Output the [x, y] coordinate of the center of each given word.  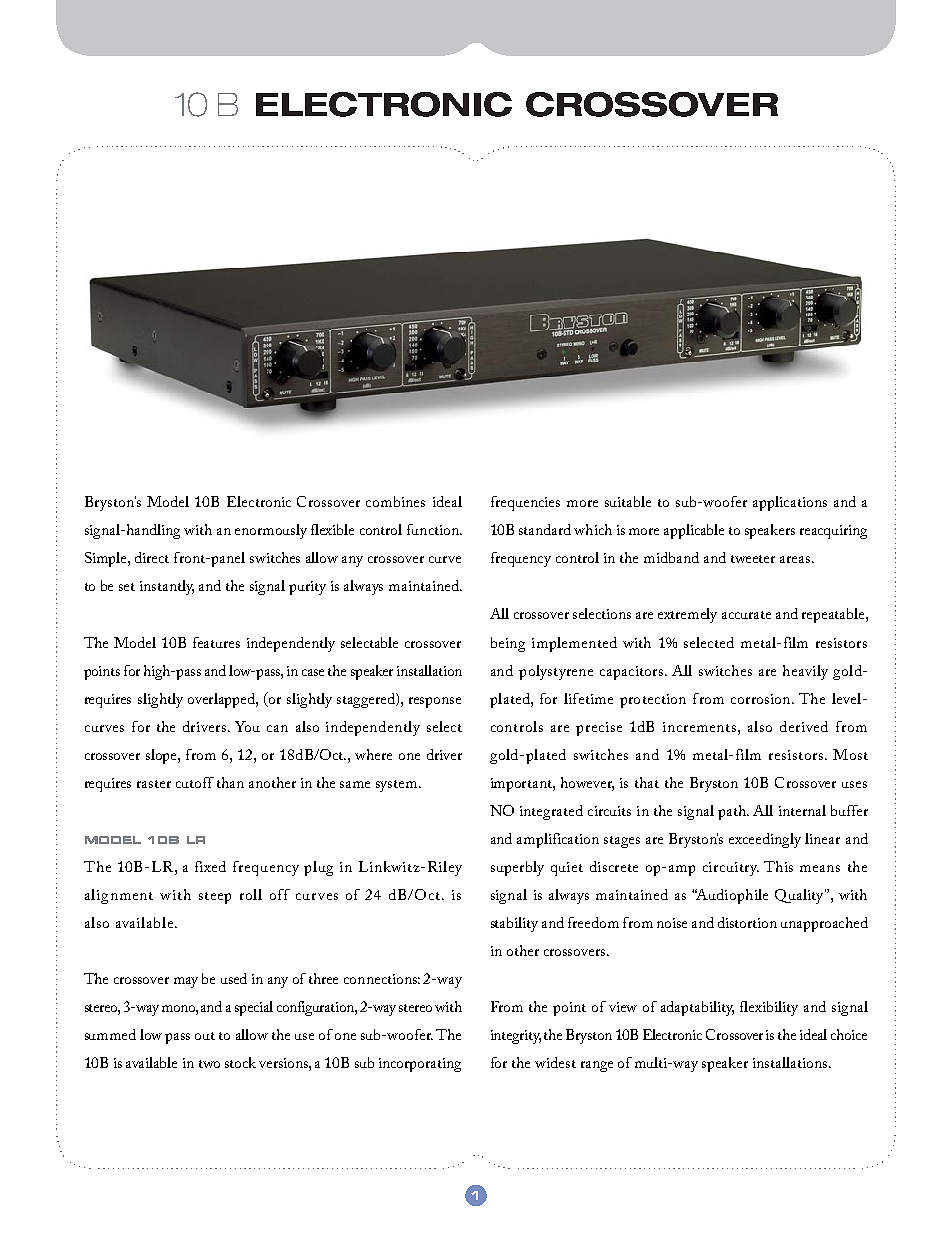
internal [802, 810]
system [398, 786]
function [434, 529]
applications [790, 503]
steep [215, 898]
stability [514, 924]
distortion [747, 922]
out [205, 1036]
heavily [805, 672]
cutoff [195, 782]
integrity [516, 1037]
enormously [271, 531]
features [216, 642]
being [508, 644]
